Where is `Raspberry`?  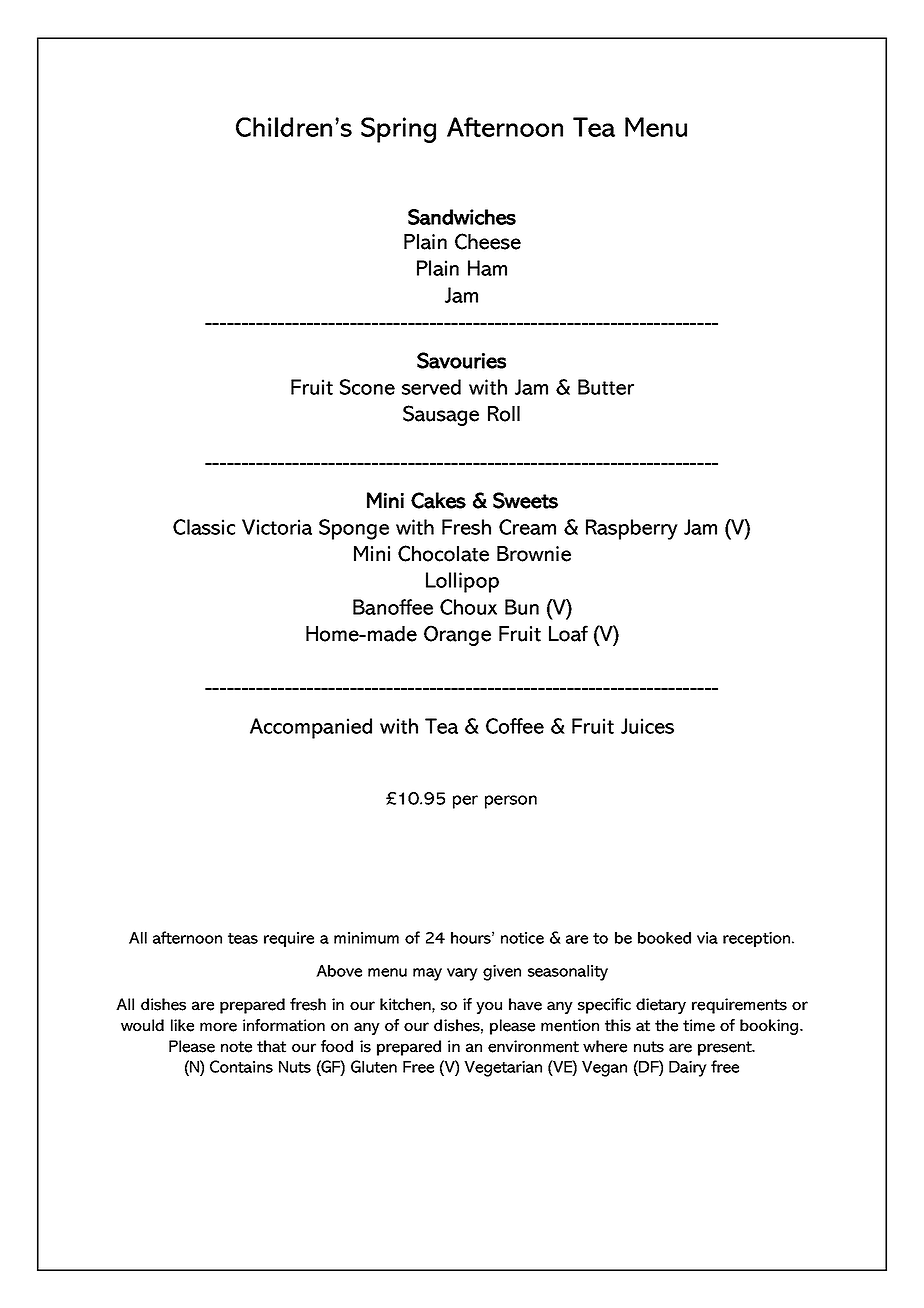 Raspberry is located at coordinates (632, 529).
